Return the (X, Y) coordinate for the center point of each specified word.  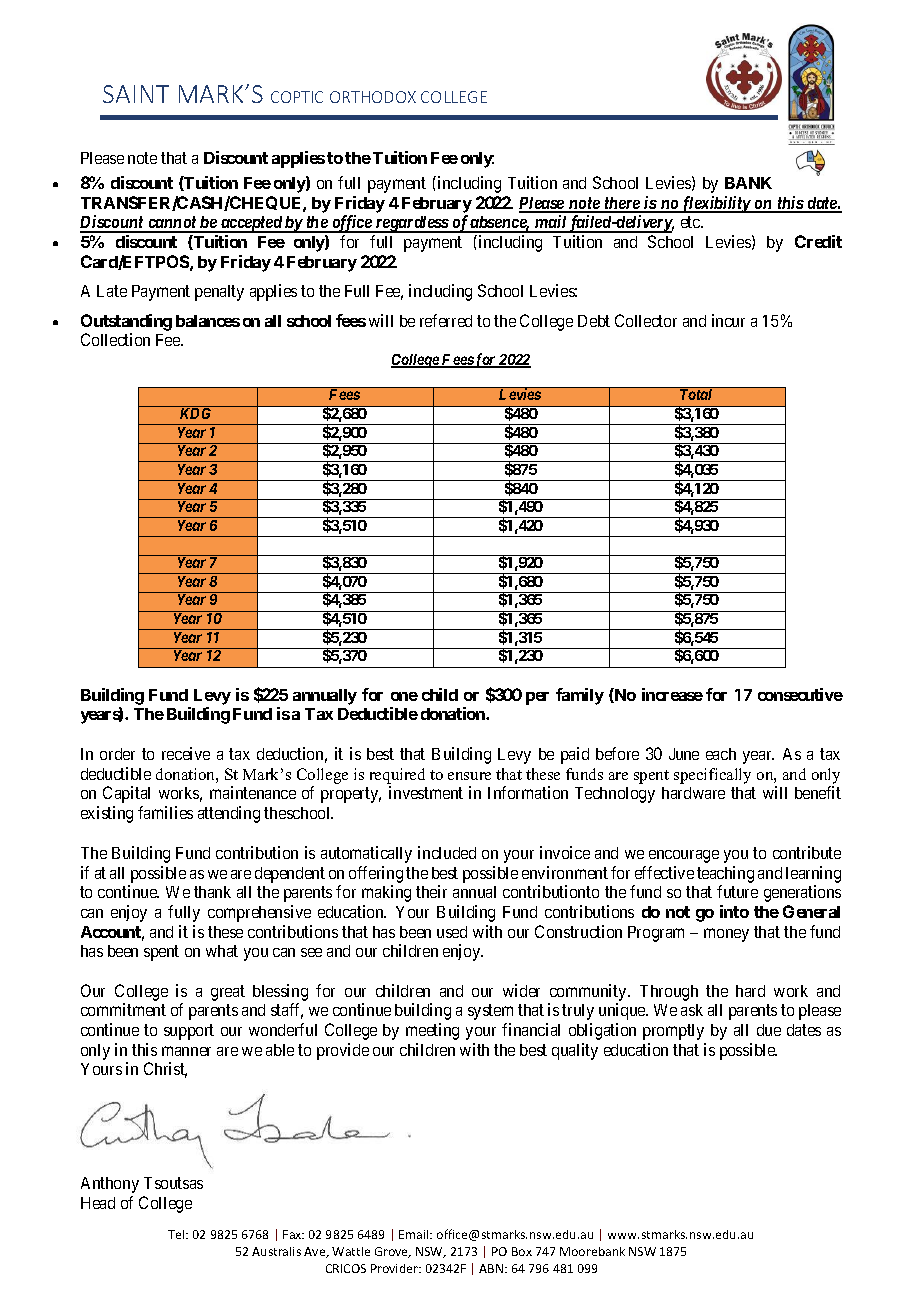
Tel (177, 1234)
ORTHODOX (373, 97)
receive (186, 753)
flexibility (715, 204)
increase (672, 694)
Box (522, 1251)
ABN (492, 1268)
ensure (469, 776)
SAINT (136, 94)
